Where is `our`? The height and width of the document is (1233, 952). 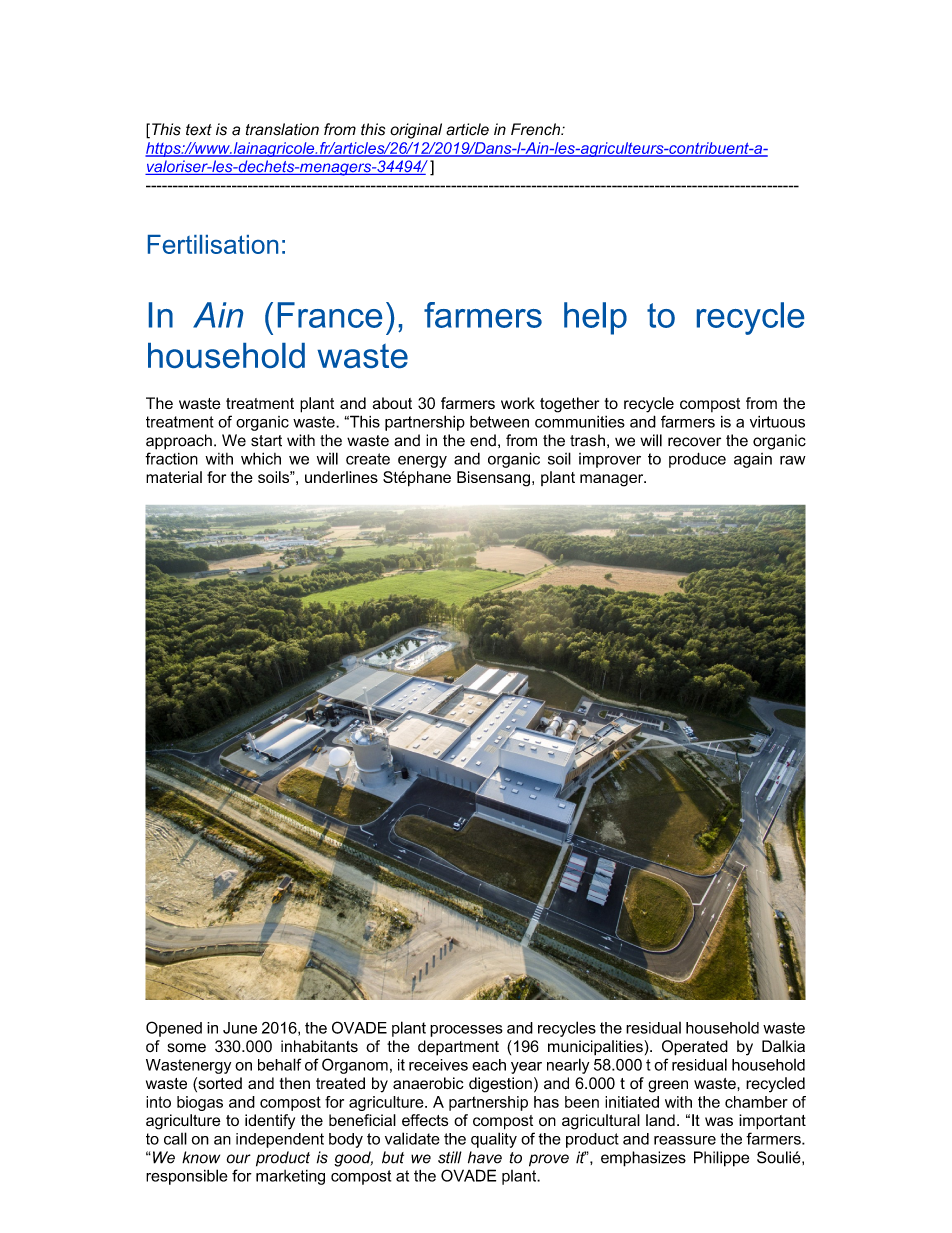
our is located at coordinates (239, 1159).
